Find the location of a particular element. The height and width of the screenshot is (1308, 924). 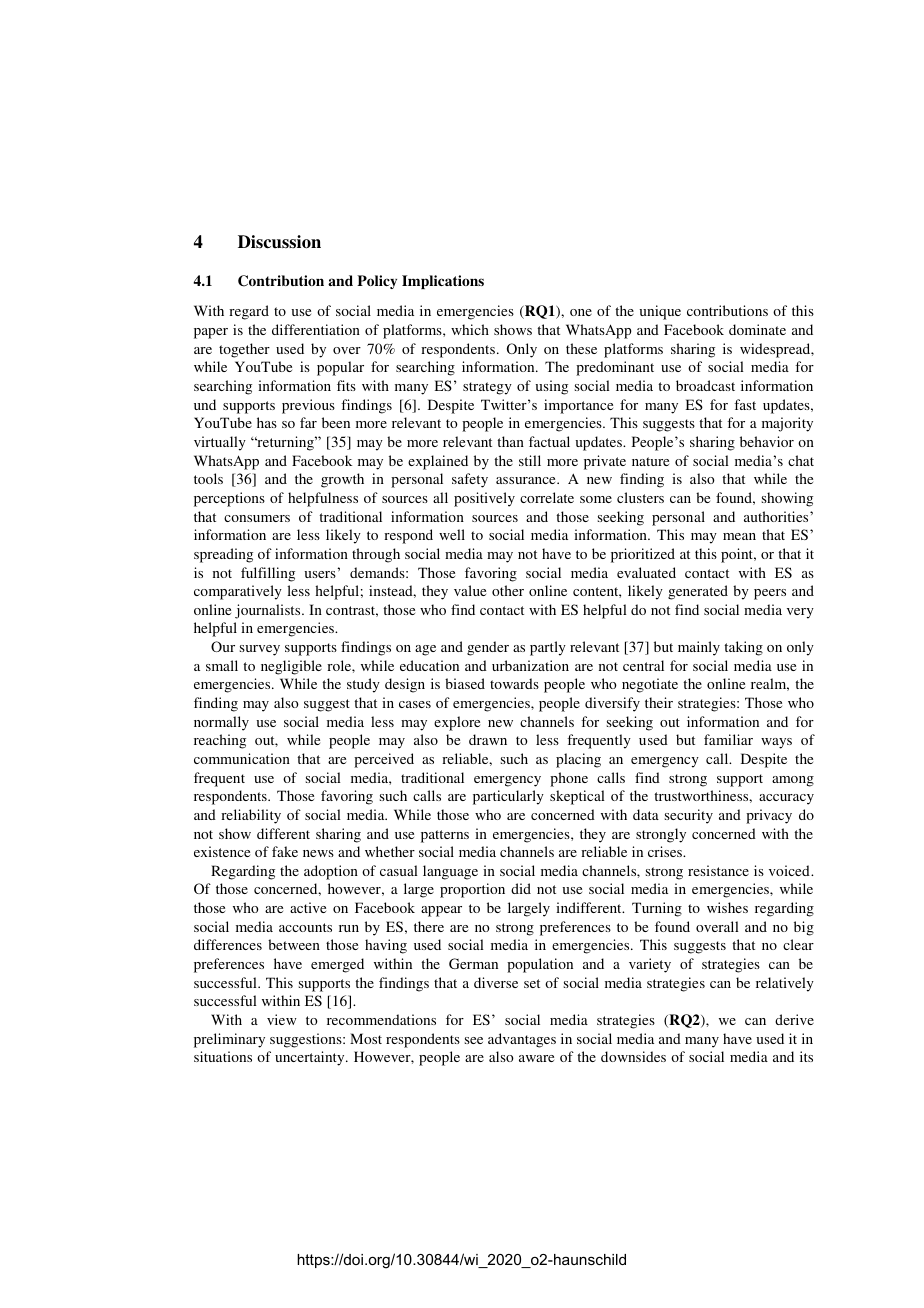

Discussion is located at coordinates (279, 242).
